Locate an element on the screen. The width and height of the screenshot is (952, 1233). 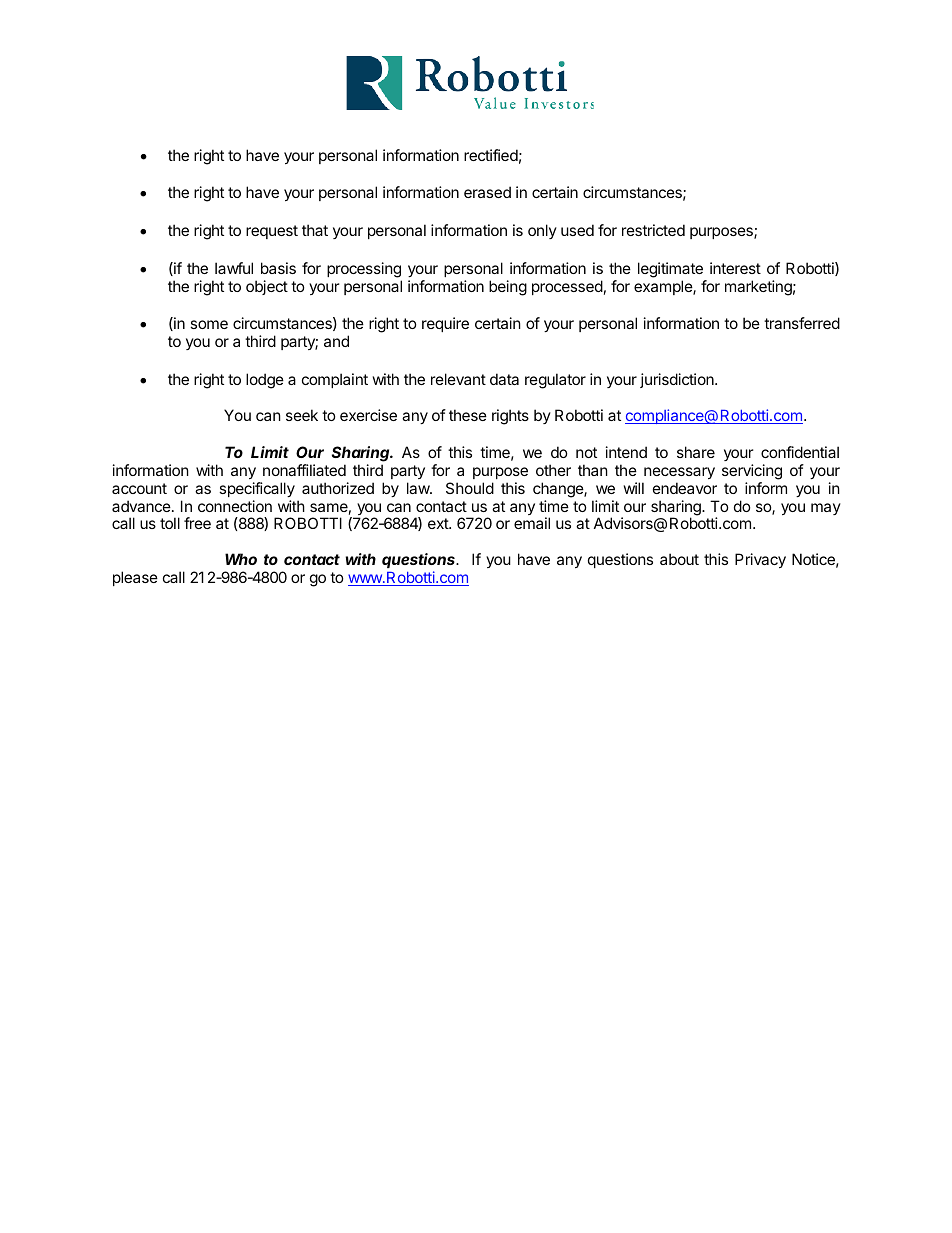
restricted is located at coordinates (653, 230).
